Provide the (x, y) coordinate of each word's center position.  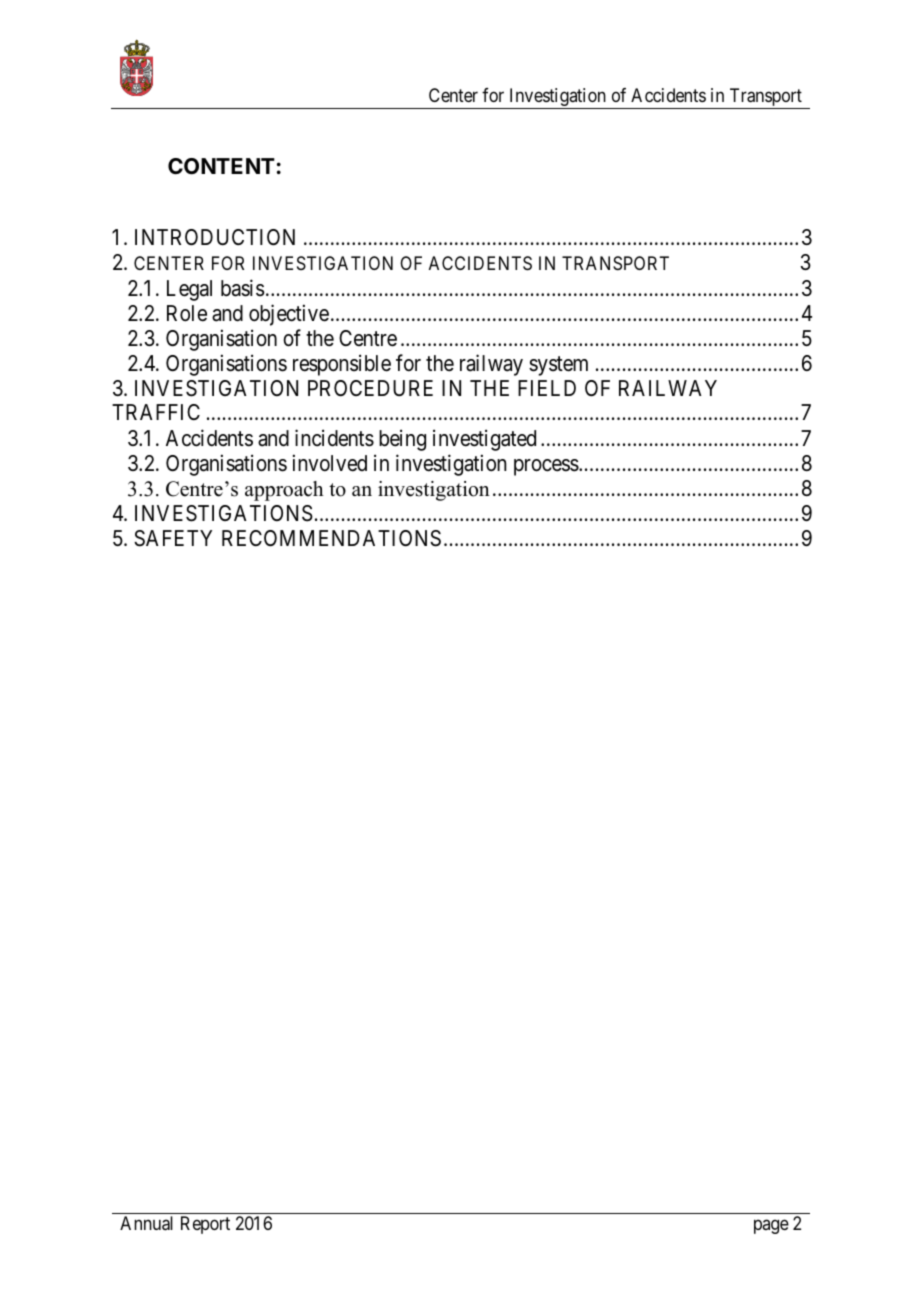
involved (330, 463)
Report (205, 1225)
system (558, 366)
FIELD (547, 388)
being (402, 440)
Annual (146, 1223)
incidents (334, 438)
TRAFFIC (156, 412)
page (771, 1227)
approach (284, 491)
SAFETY (173, 538)
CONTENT (221, 166)
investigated (484, 440)
